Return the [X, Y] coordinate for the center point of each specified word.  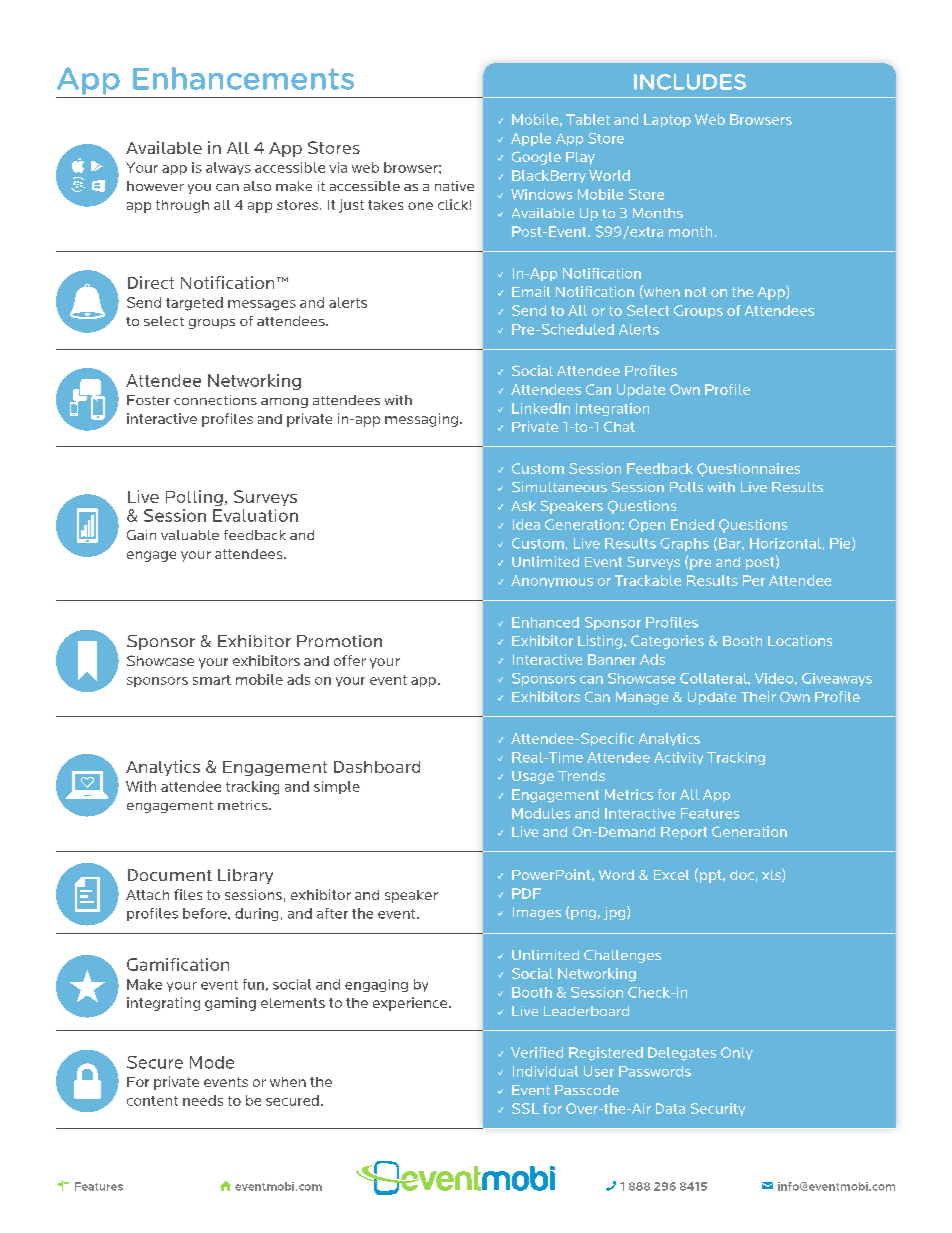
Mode [212, 1062]
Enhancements [243, 78]
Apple [531, 139]
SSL [525, 1108]
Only [737, 1053]
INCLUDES [690, 82]
